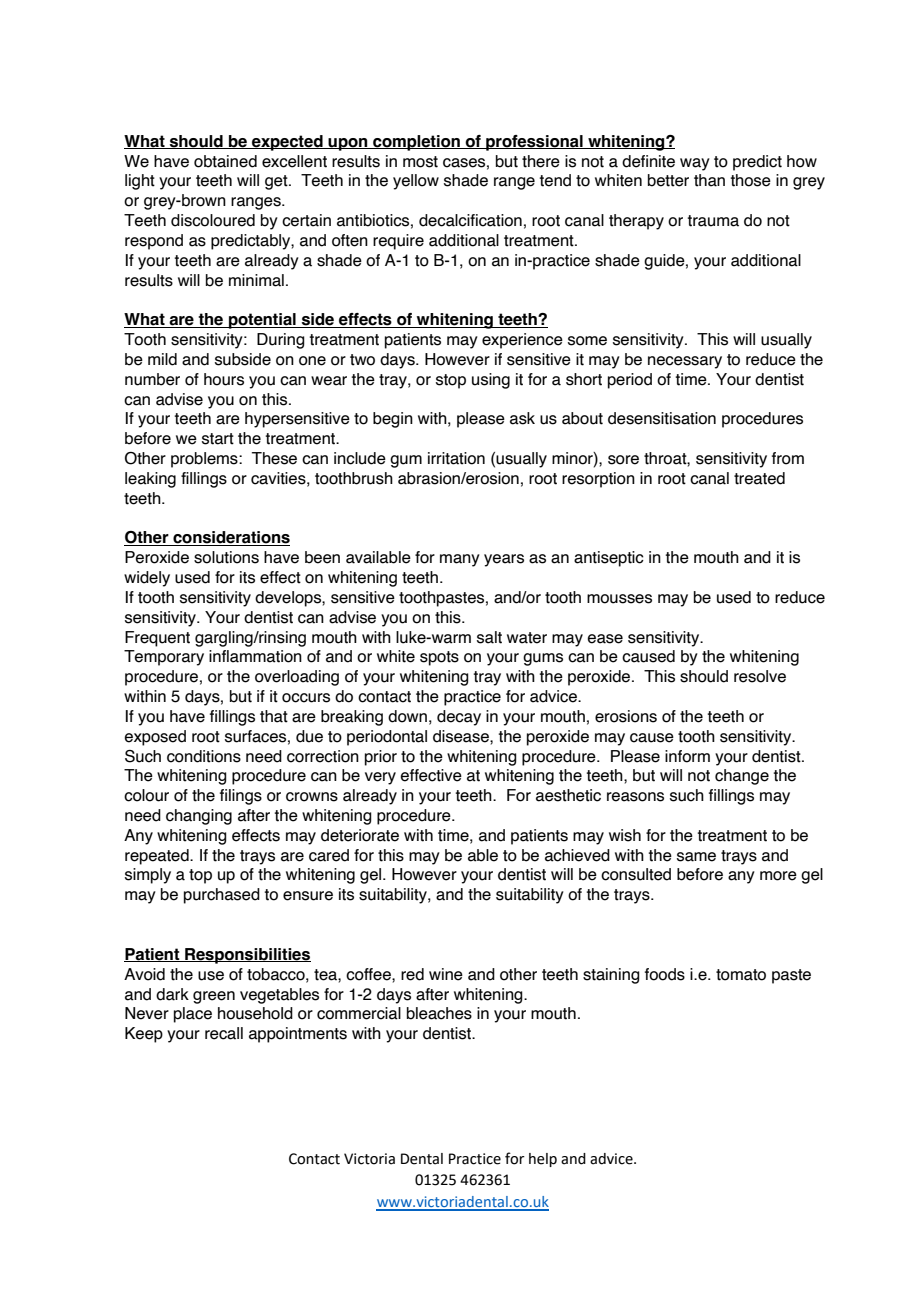  Describe the element at coordinates (222, 896) in the page. I see `purchased` at that location.
